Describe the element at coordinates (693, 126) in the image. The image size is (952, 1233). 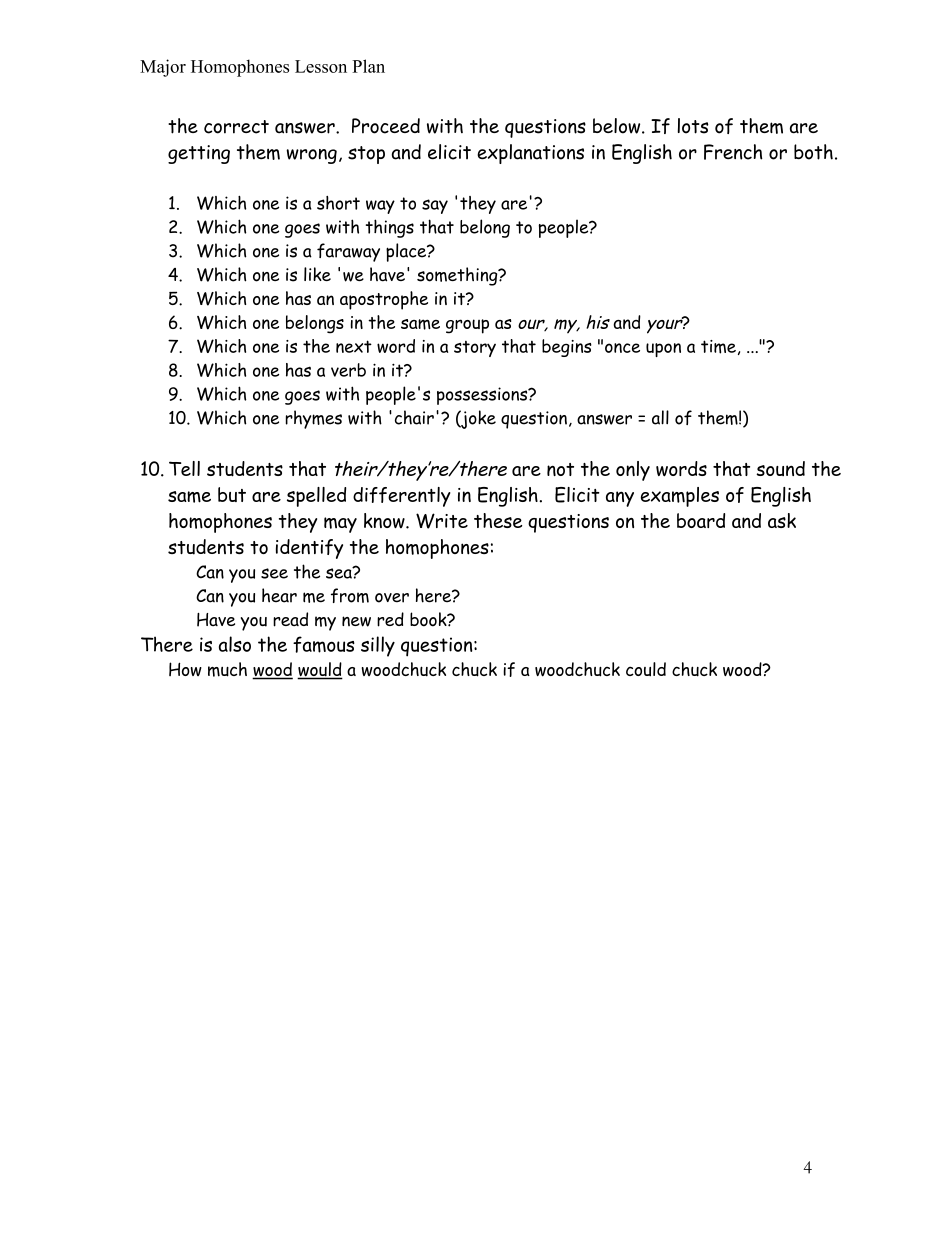
I see `lots` at that location.
